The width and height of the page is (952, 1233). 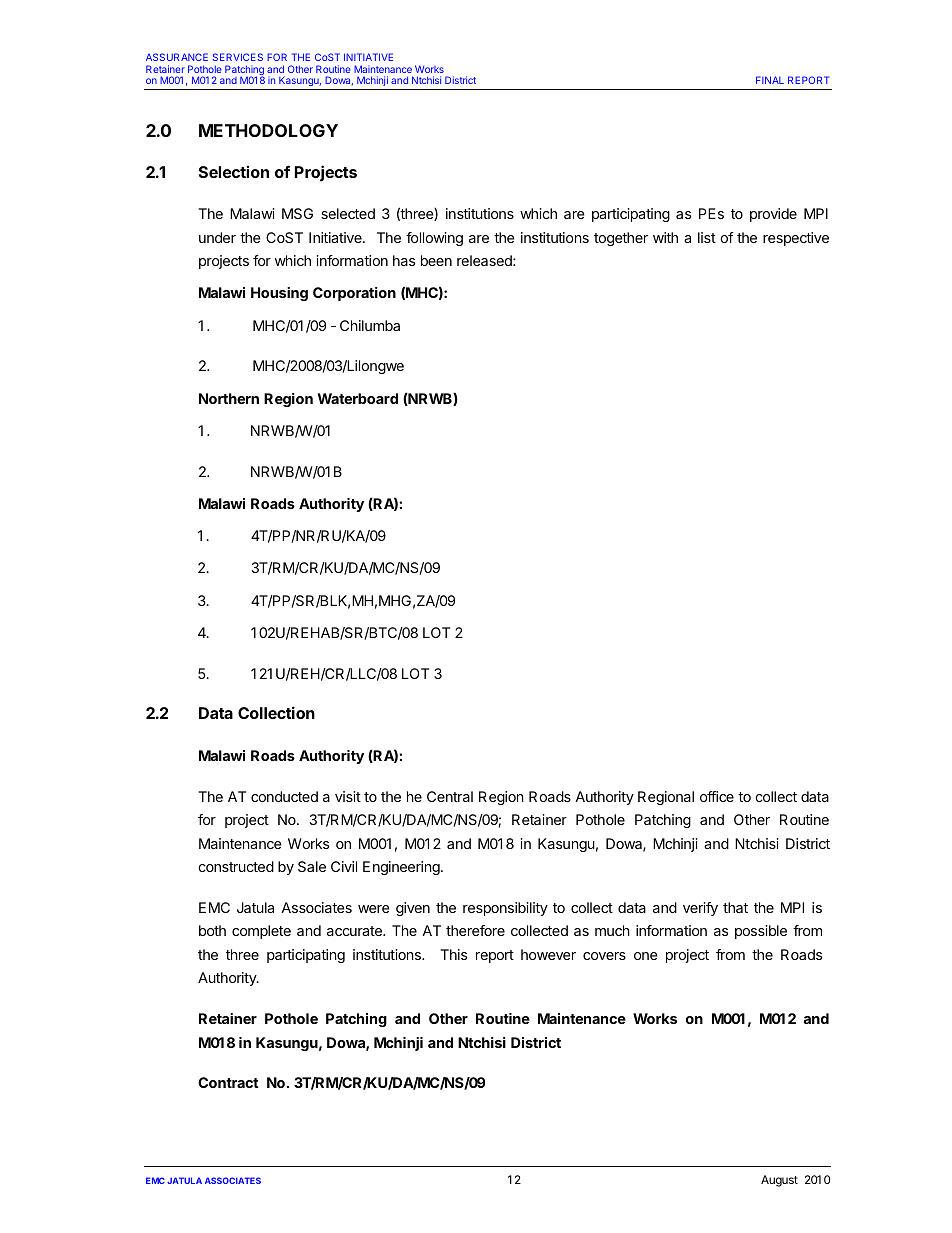 What do you see at coordinates (770, 80) in the page?
I see `FINAL` at bounding box center [770, 80].
